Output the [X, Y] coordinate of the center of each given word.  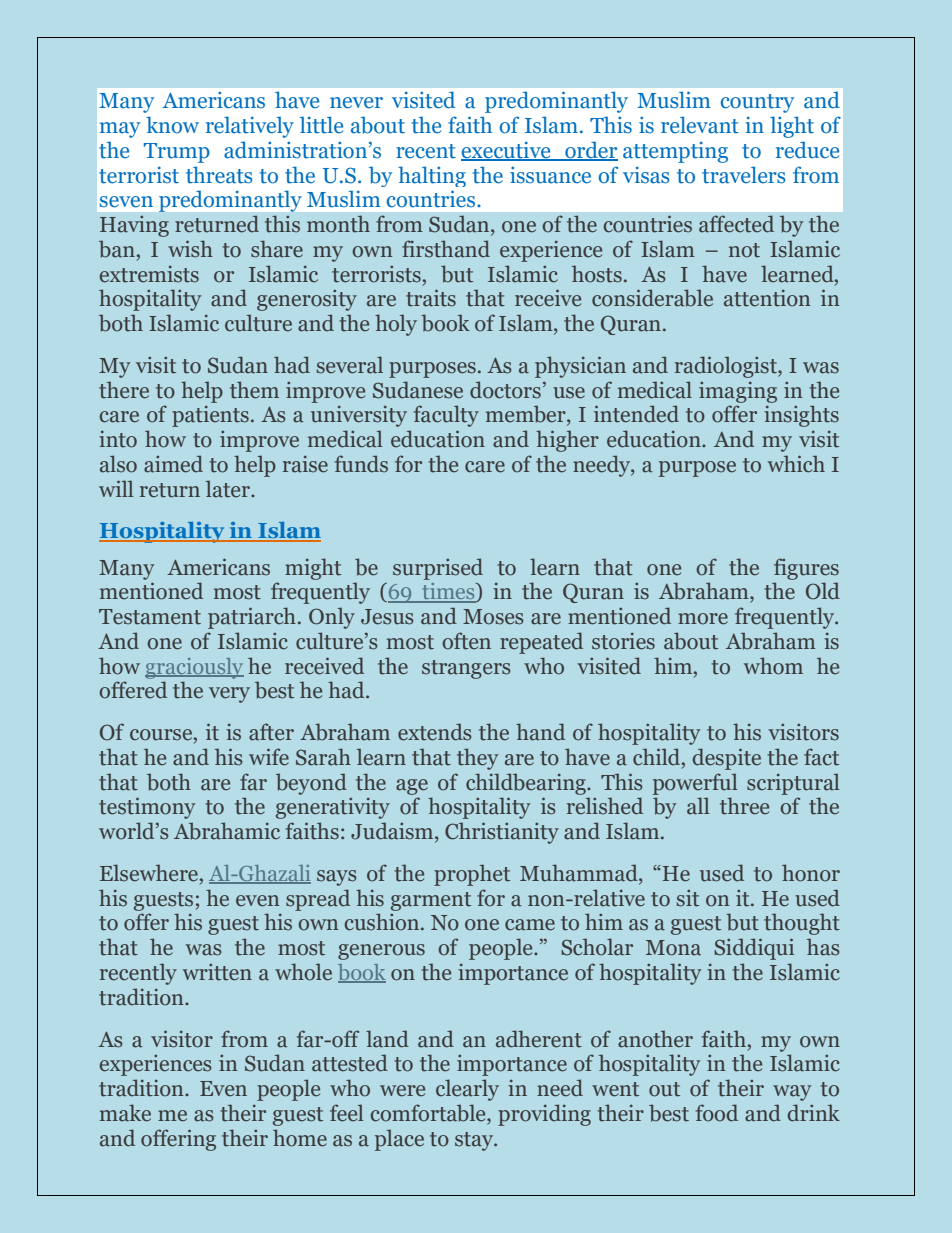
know [172, 125]
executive [507, 151]
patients [210, 416]
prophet [472, 875]
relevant [700, 125]
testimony [147, 808]
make [125, 1113]
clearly [467, 1090]
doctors [505, 390]
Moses [493, 617]
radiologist [727, 367]
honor [811, 873]
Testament [150, 617]
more [703, 619]
